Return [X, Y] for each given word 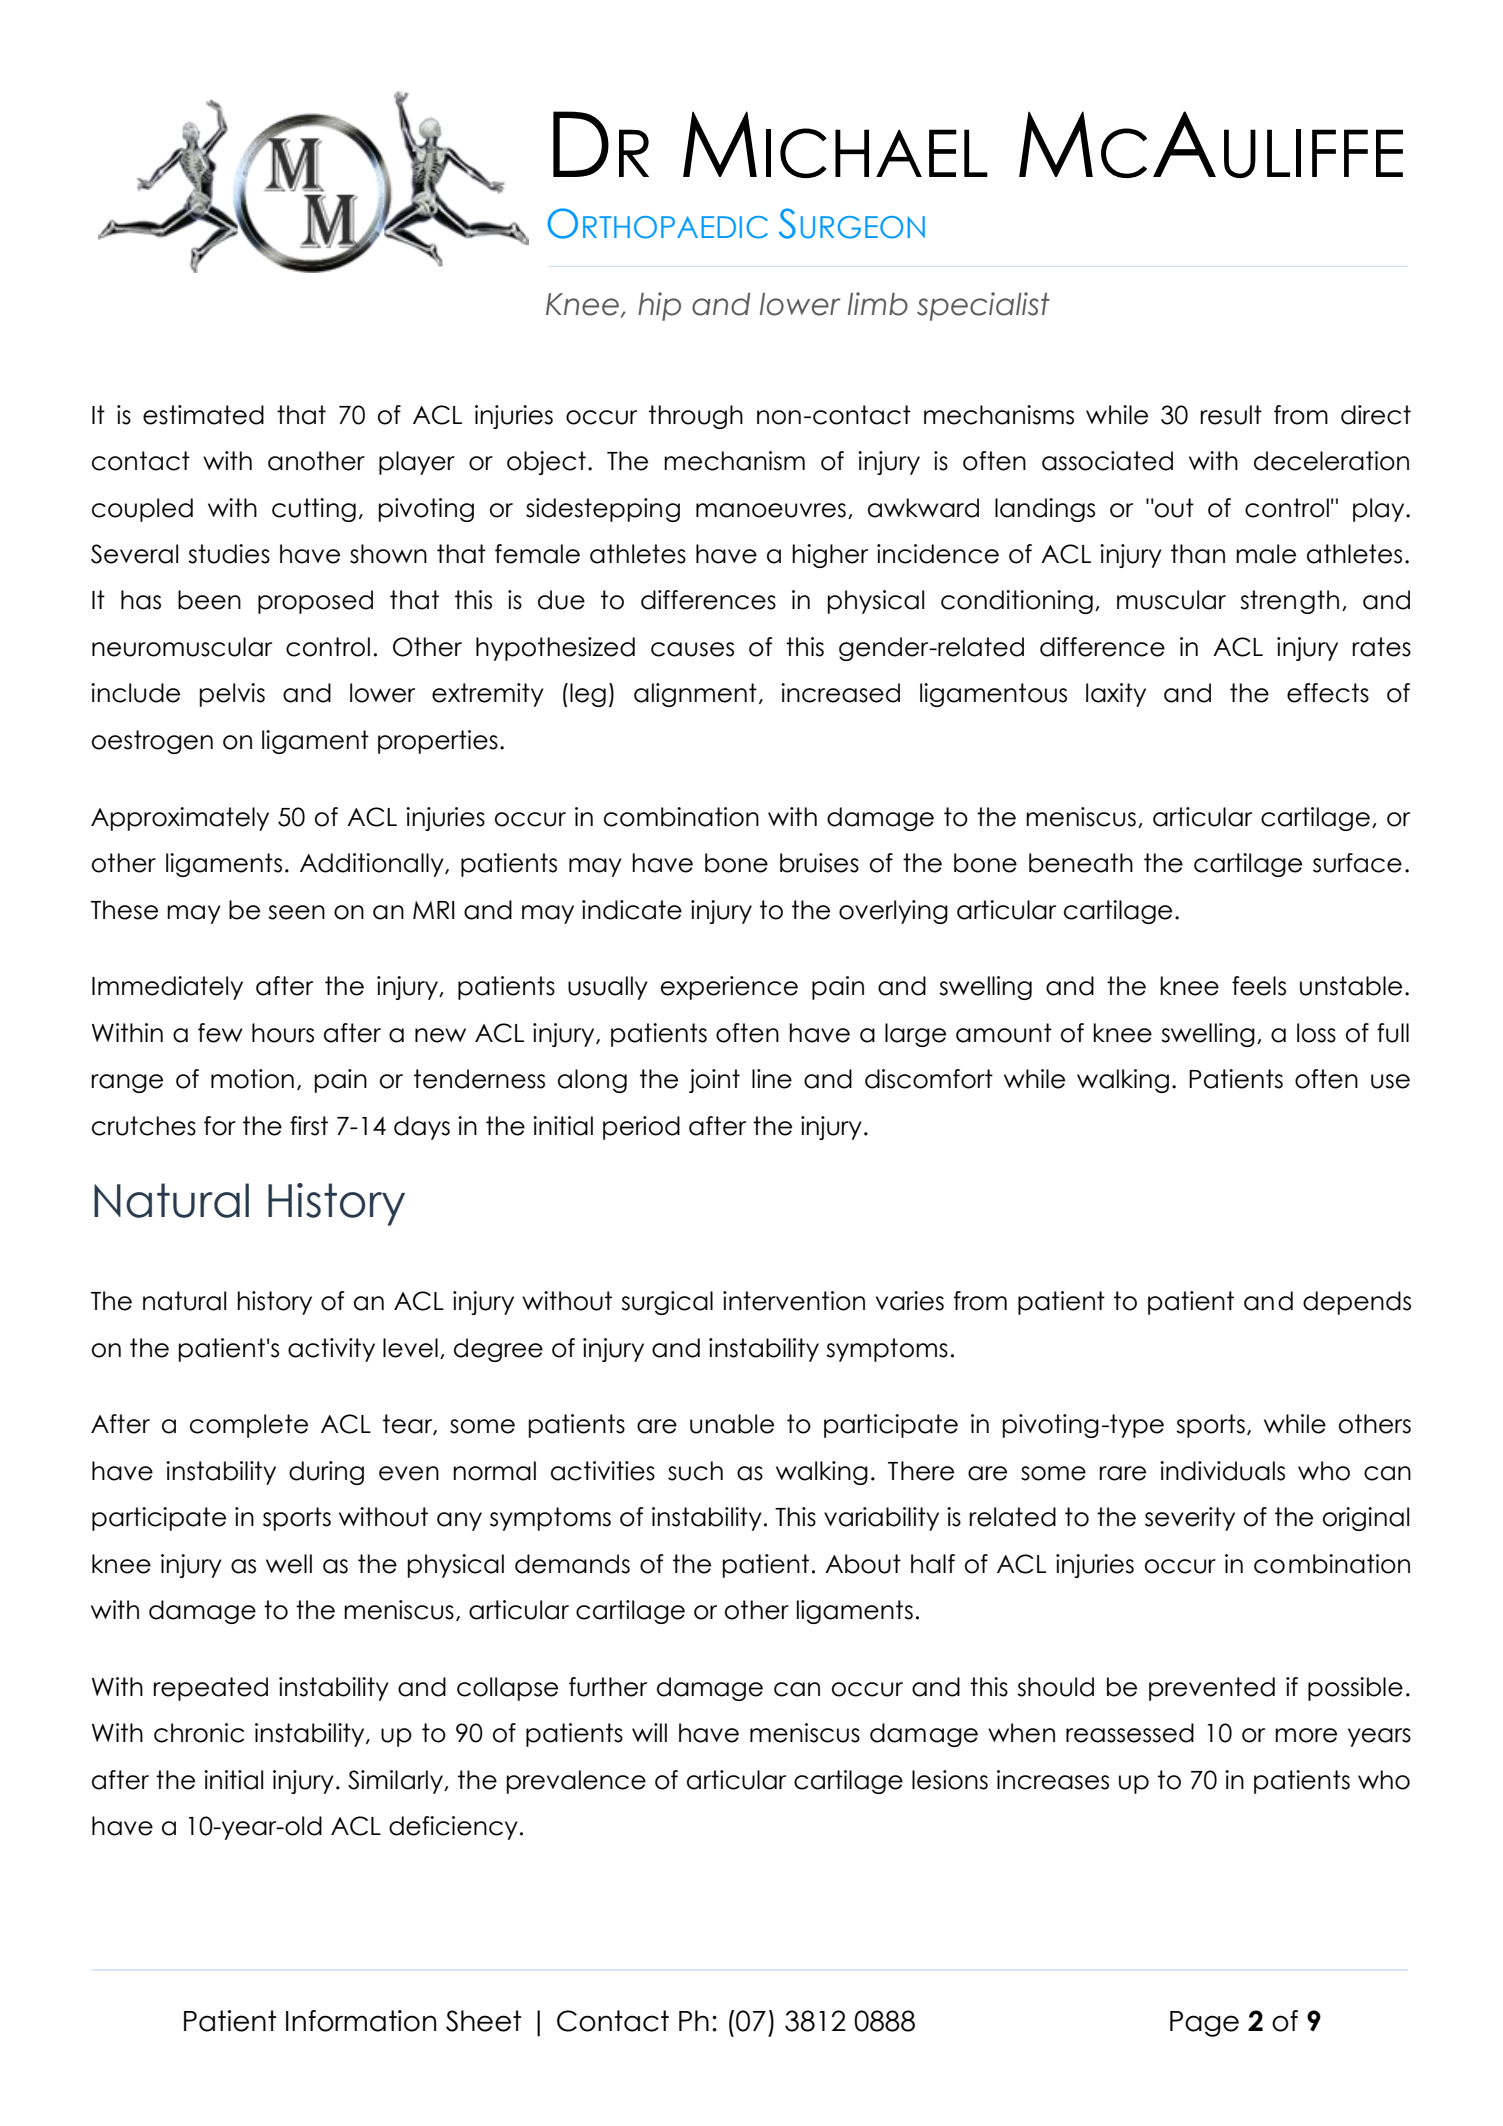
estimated [203, 415]
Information [361, 2021]
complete [249, 1426]
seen [296, 912]
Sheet [483, 2021]
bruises [819, 863]
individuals [1222, 1471]
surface [1357, 863]
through [696, 417]
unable [732, 1424]
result [1231, 415]
